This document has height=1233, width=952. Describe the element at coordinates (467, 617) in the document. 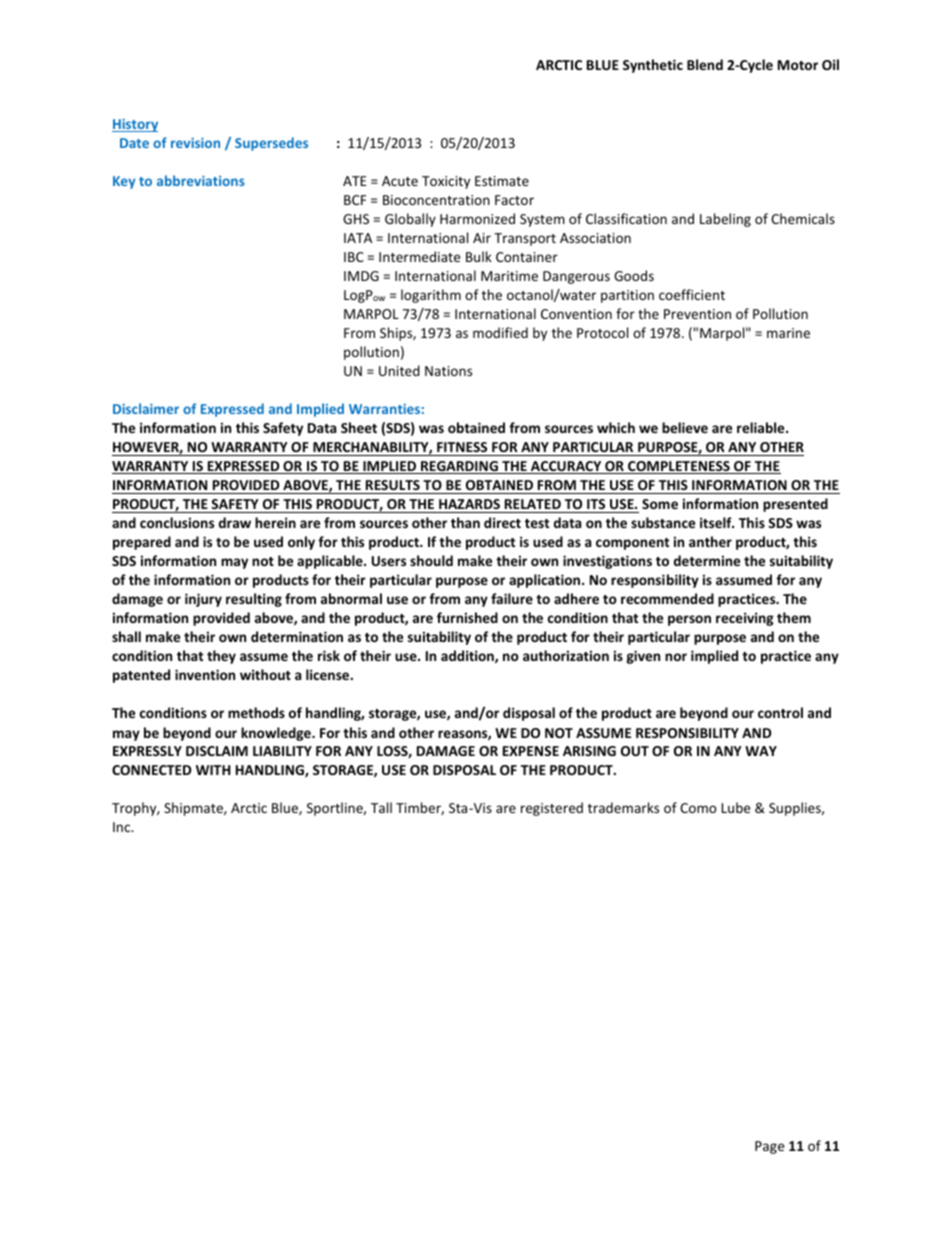

I see `furnished` at that location.
